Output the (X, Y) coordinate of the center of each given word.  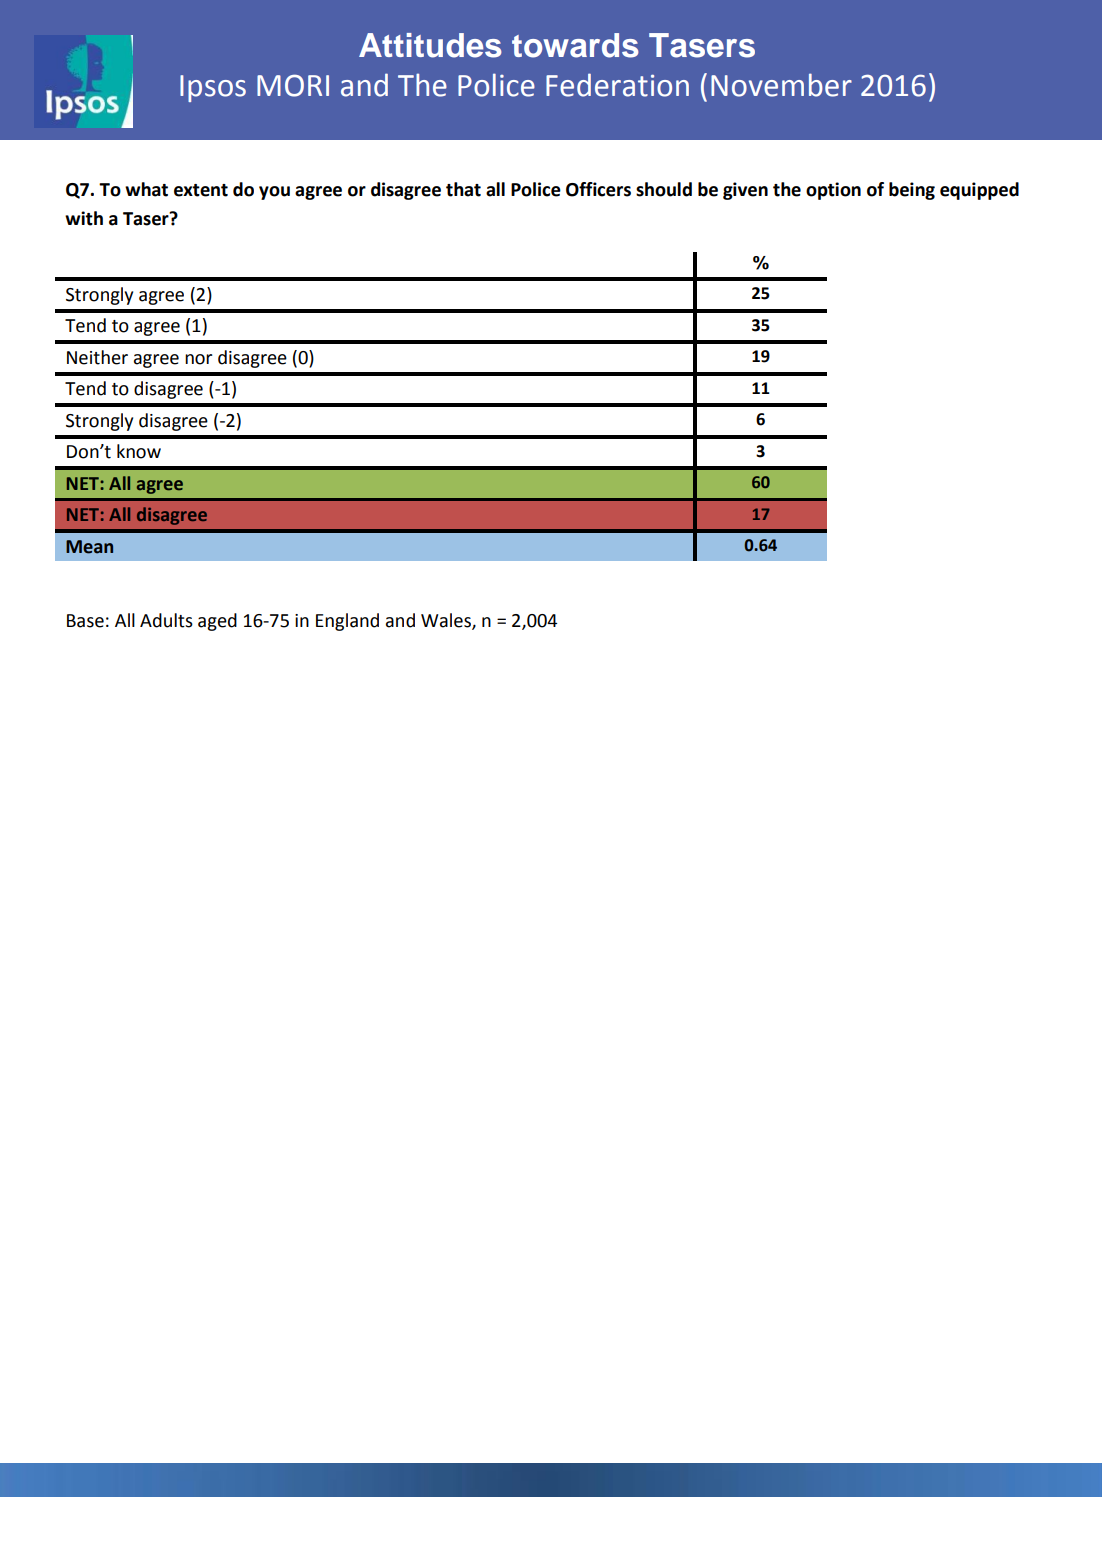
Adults (166, 620)
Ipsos (213, 88)
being (912, 191)
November (781, 85)
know (139, 451)
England (347, 622)
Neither (97, 357)
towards (575, 45)
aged (217, 622)
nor (198, 359)
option (833, 191)
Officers (598, 189)
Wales (447, 621)
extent (201, 190)
